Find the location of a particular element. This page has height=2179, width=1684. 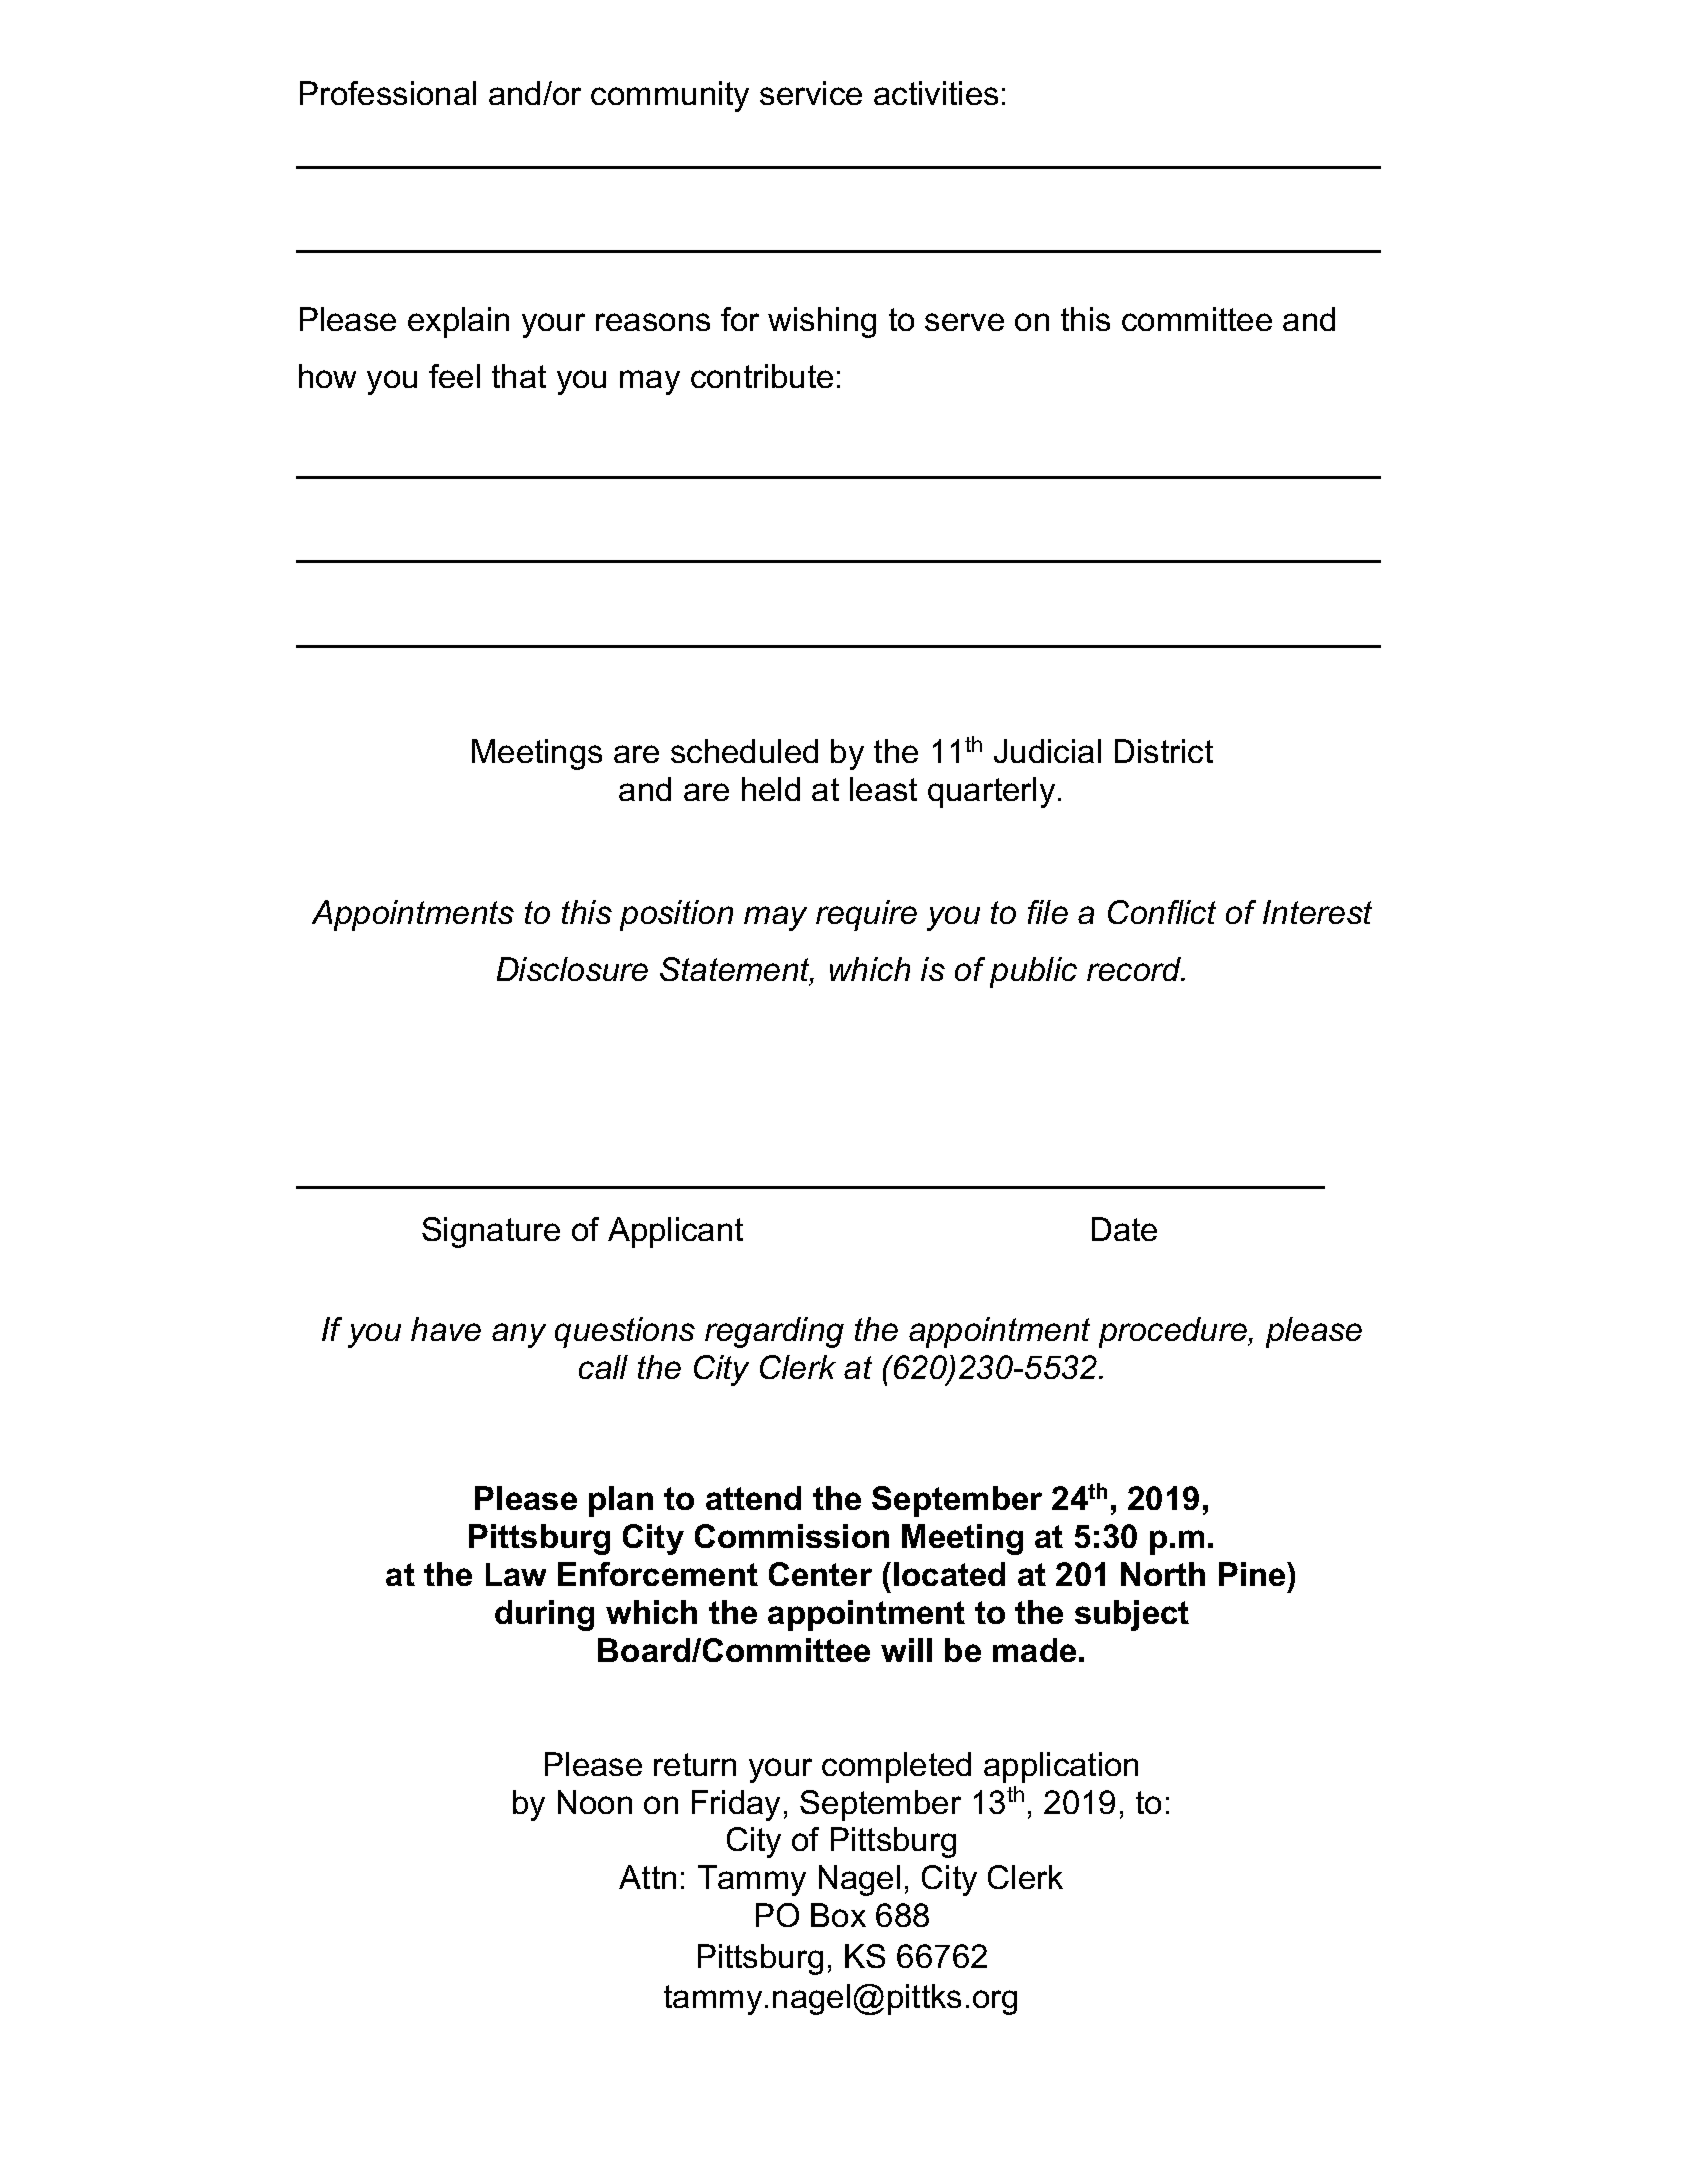

service is located at coordinates (811, 93).
